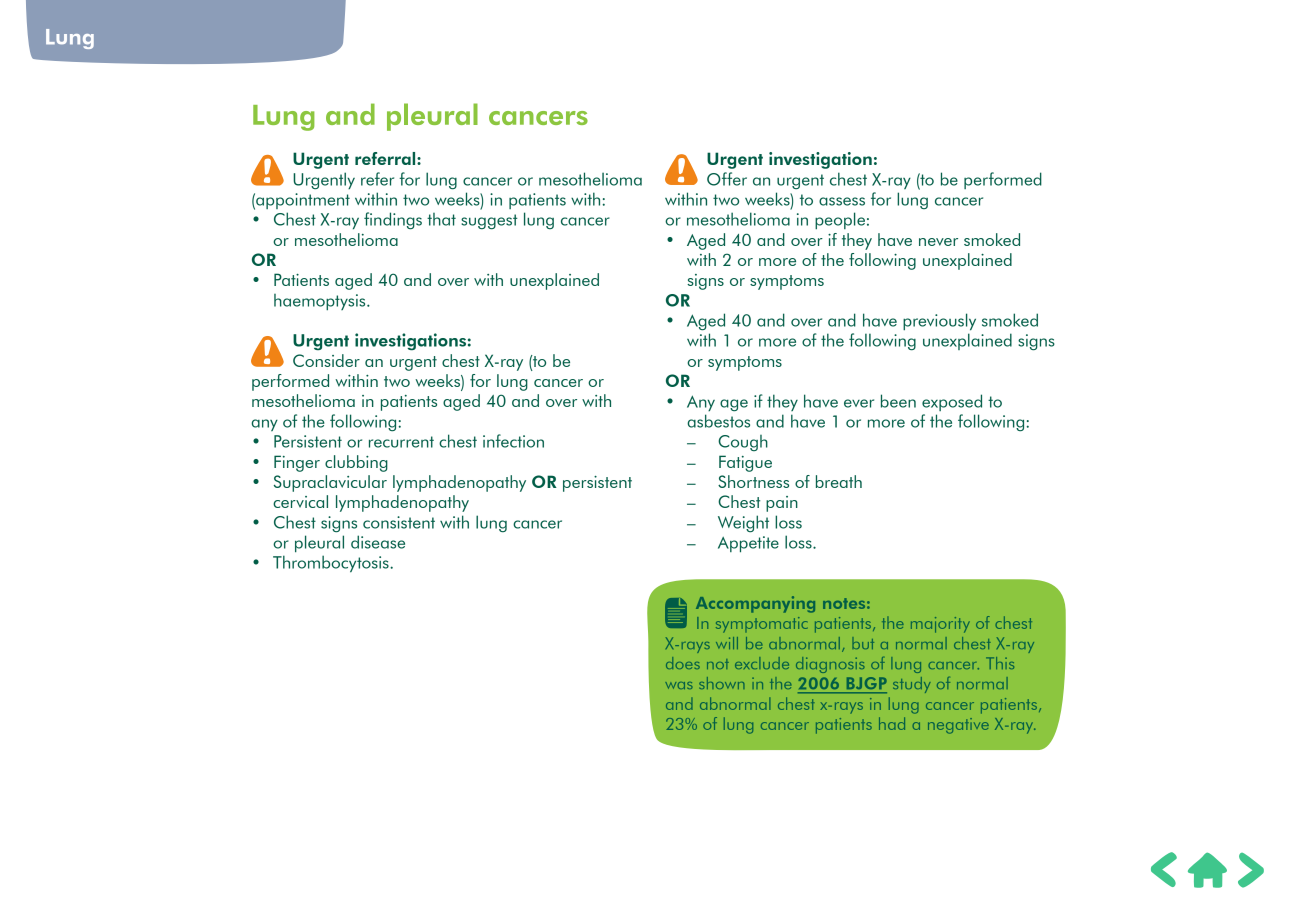  What do you see at coordinates (489, 222) in the document?
I see `suggest` at bounding box center [489, 222].
